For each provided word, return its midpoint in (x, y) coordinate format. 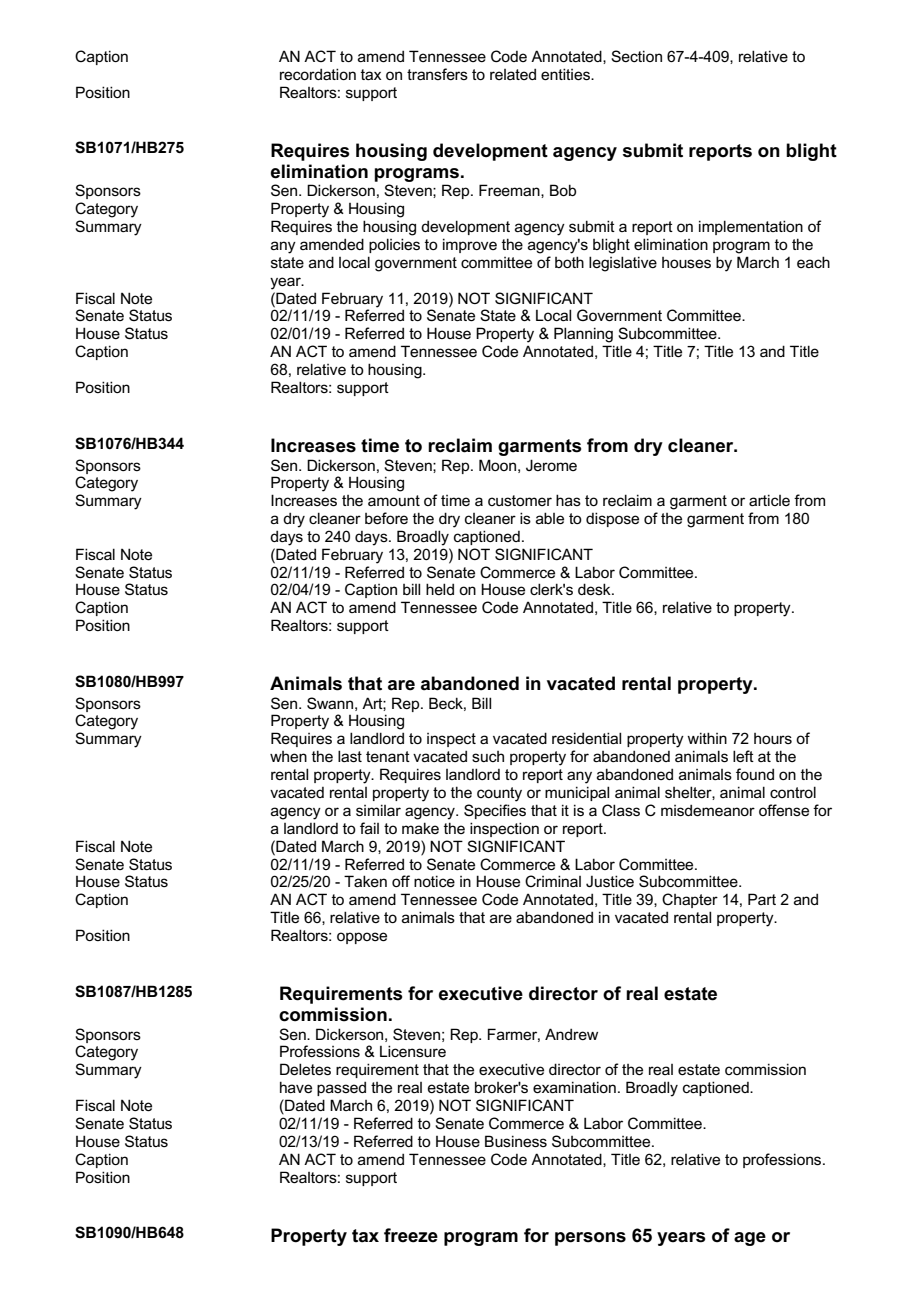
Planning (583, 335)
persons (590, 1239)
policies (394, 245)
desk (595, 589)
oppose (362, 938)
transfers (437, 74)
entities (566, 74)
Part (762, 899)
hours (773, 738)
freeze (411, 1235)
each (813, 262)
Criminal (553, 881)
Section (636, 56)
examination (574, 1087)
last (350, 756)
